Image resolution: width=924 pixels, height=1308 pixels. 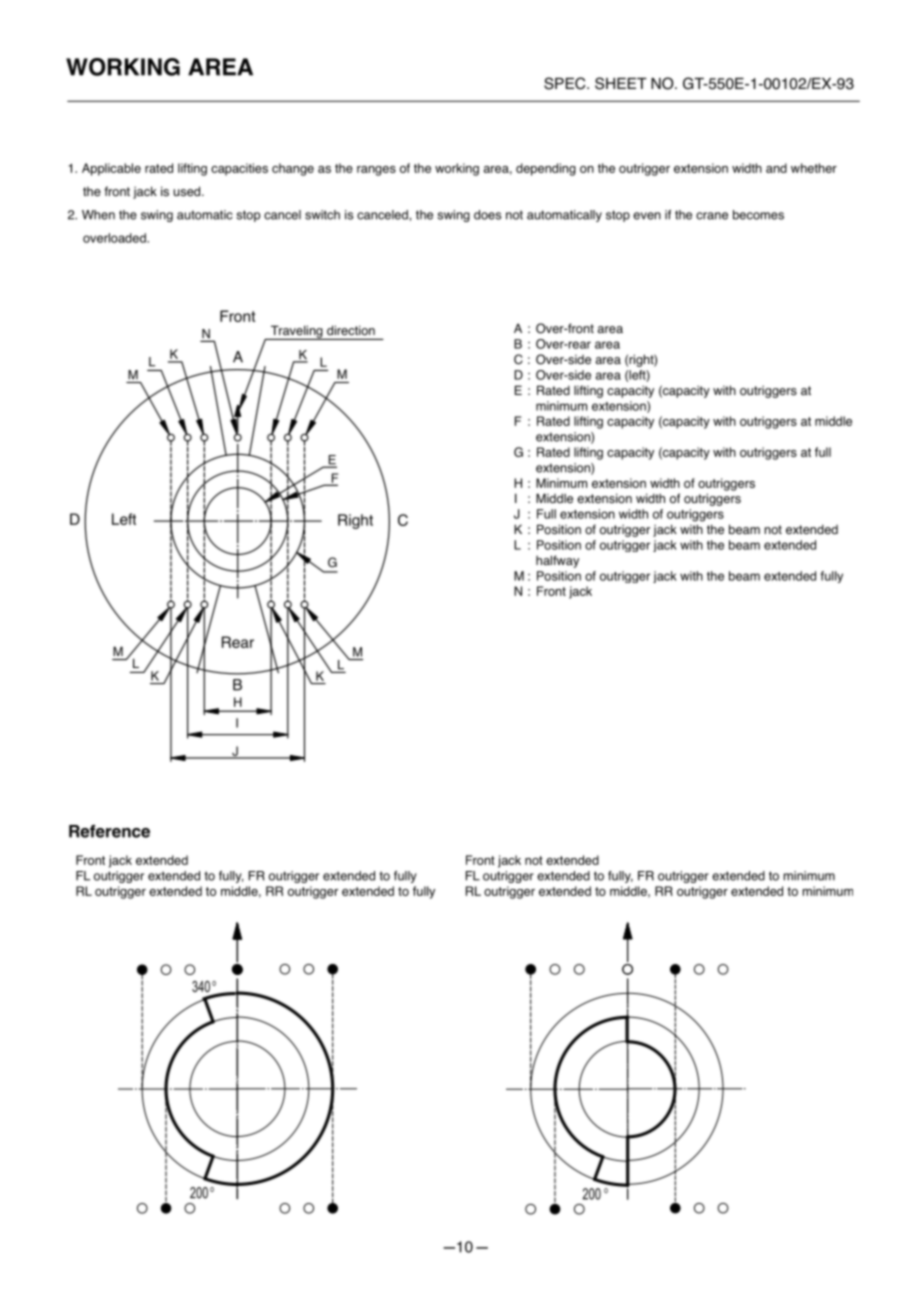 I want to click on switch, so click(x=322, y=215).
